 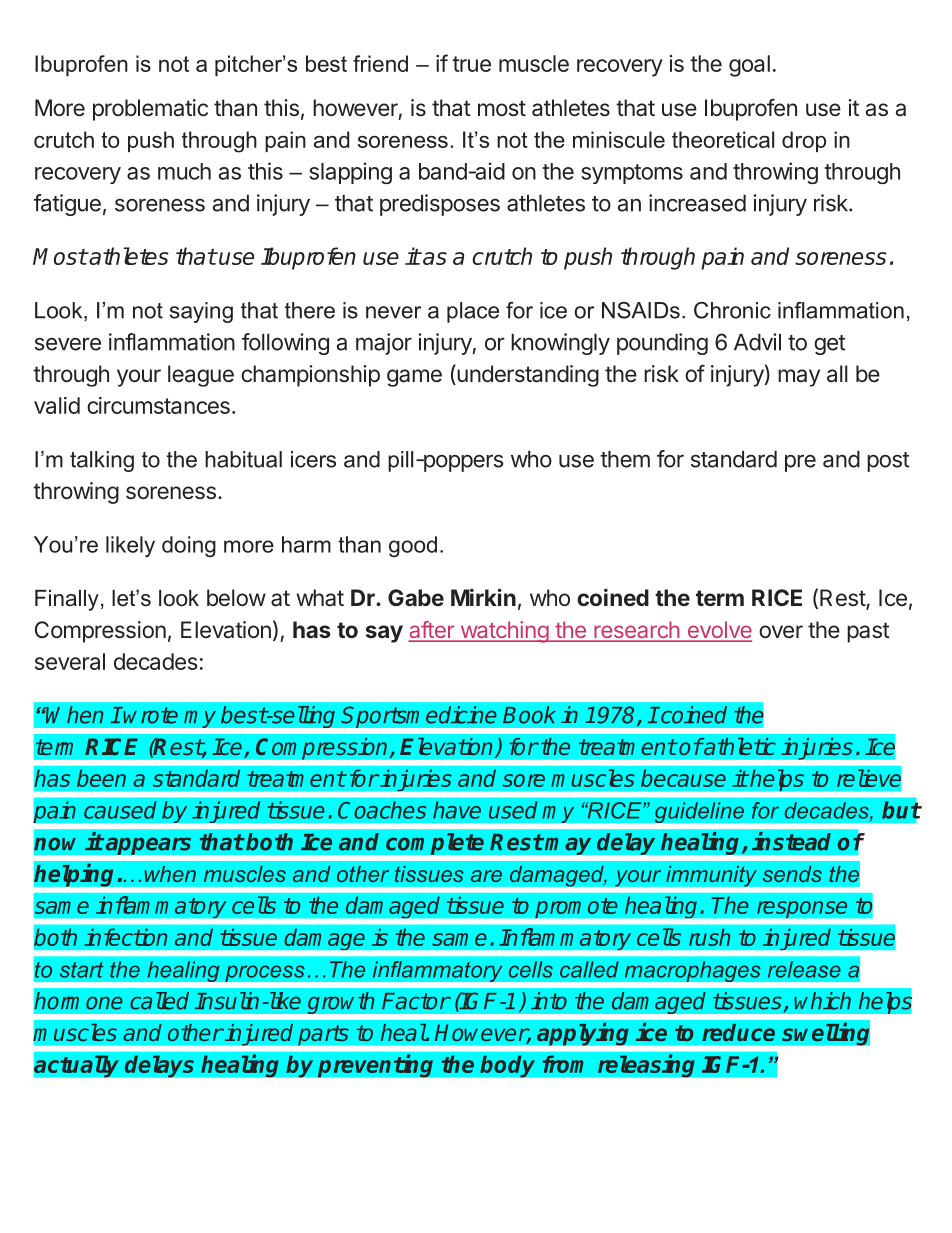 What do you see at coordinates (683, 778) in the screenshot?
I see `because` at bounding box center [683, 778].
